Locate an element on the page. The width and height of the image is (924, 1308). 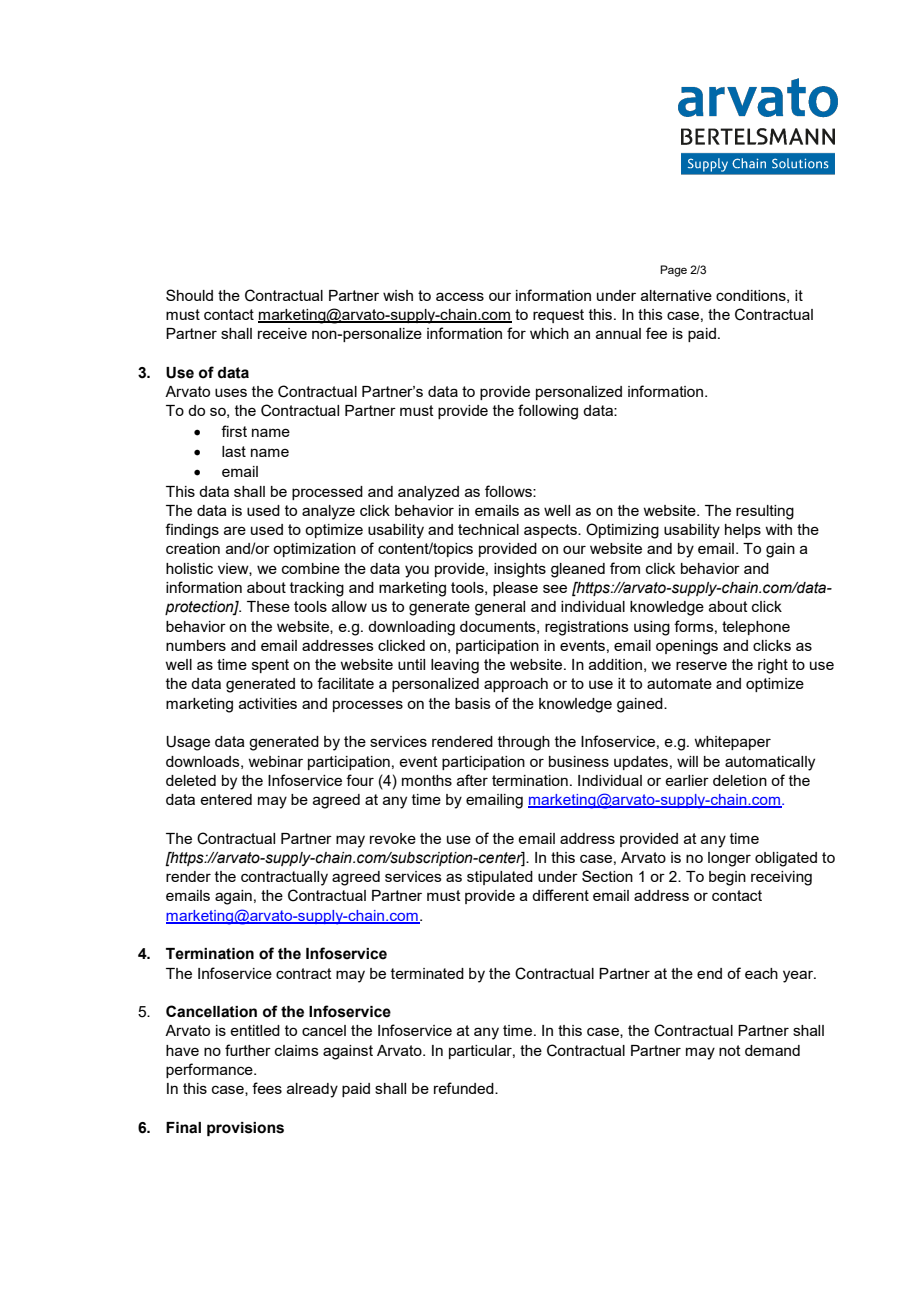
telephone is located at coordinates (756, 628).
